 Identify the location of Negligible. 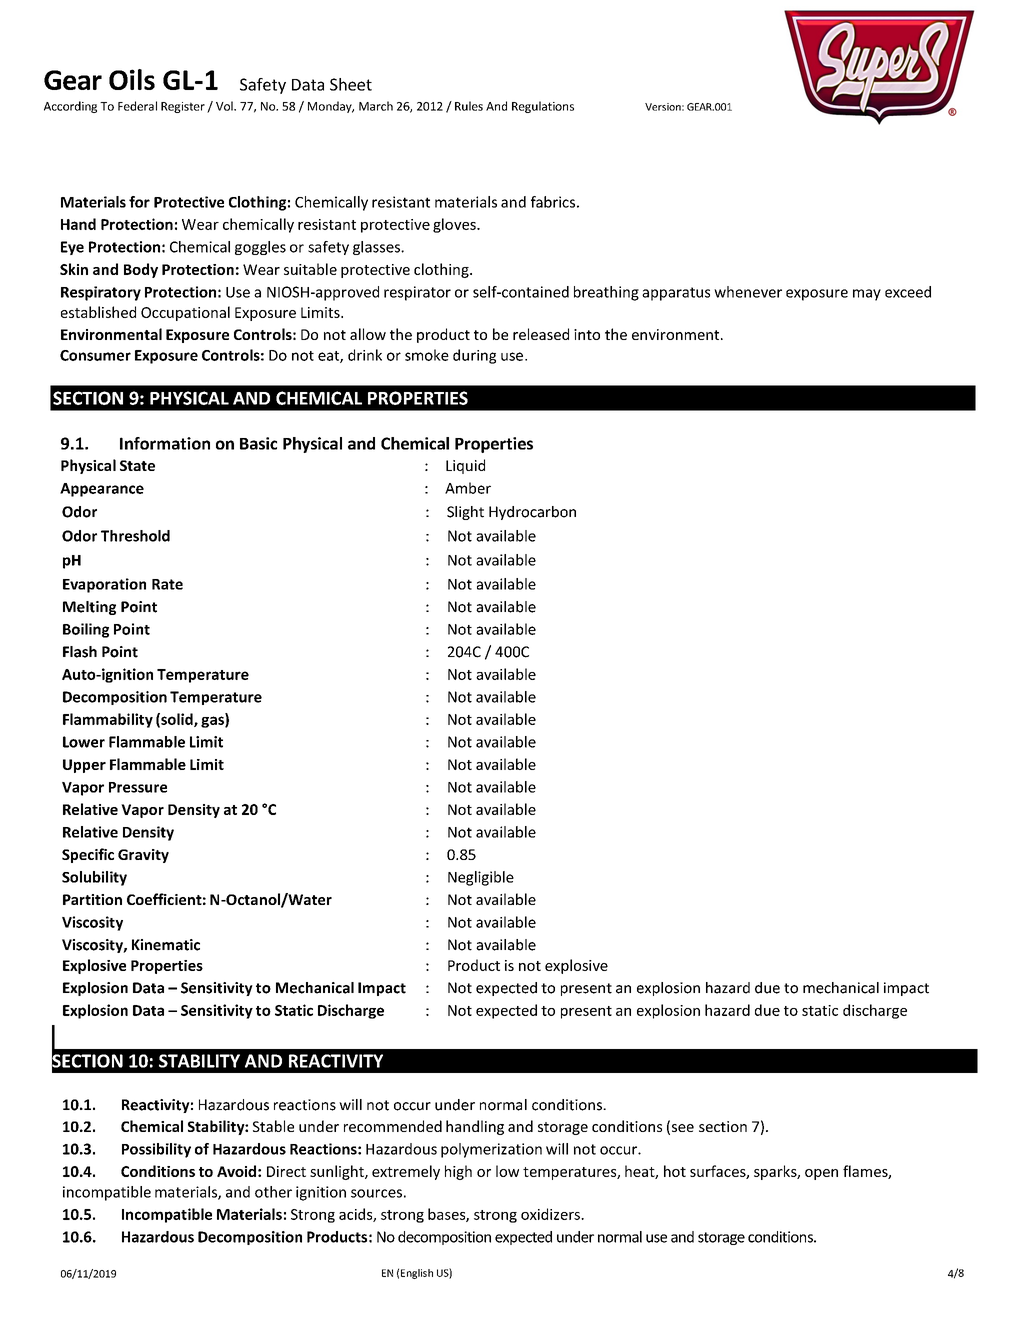
(481, 878).
